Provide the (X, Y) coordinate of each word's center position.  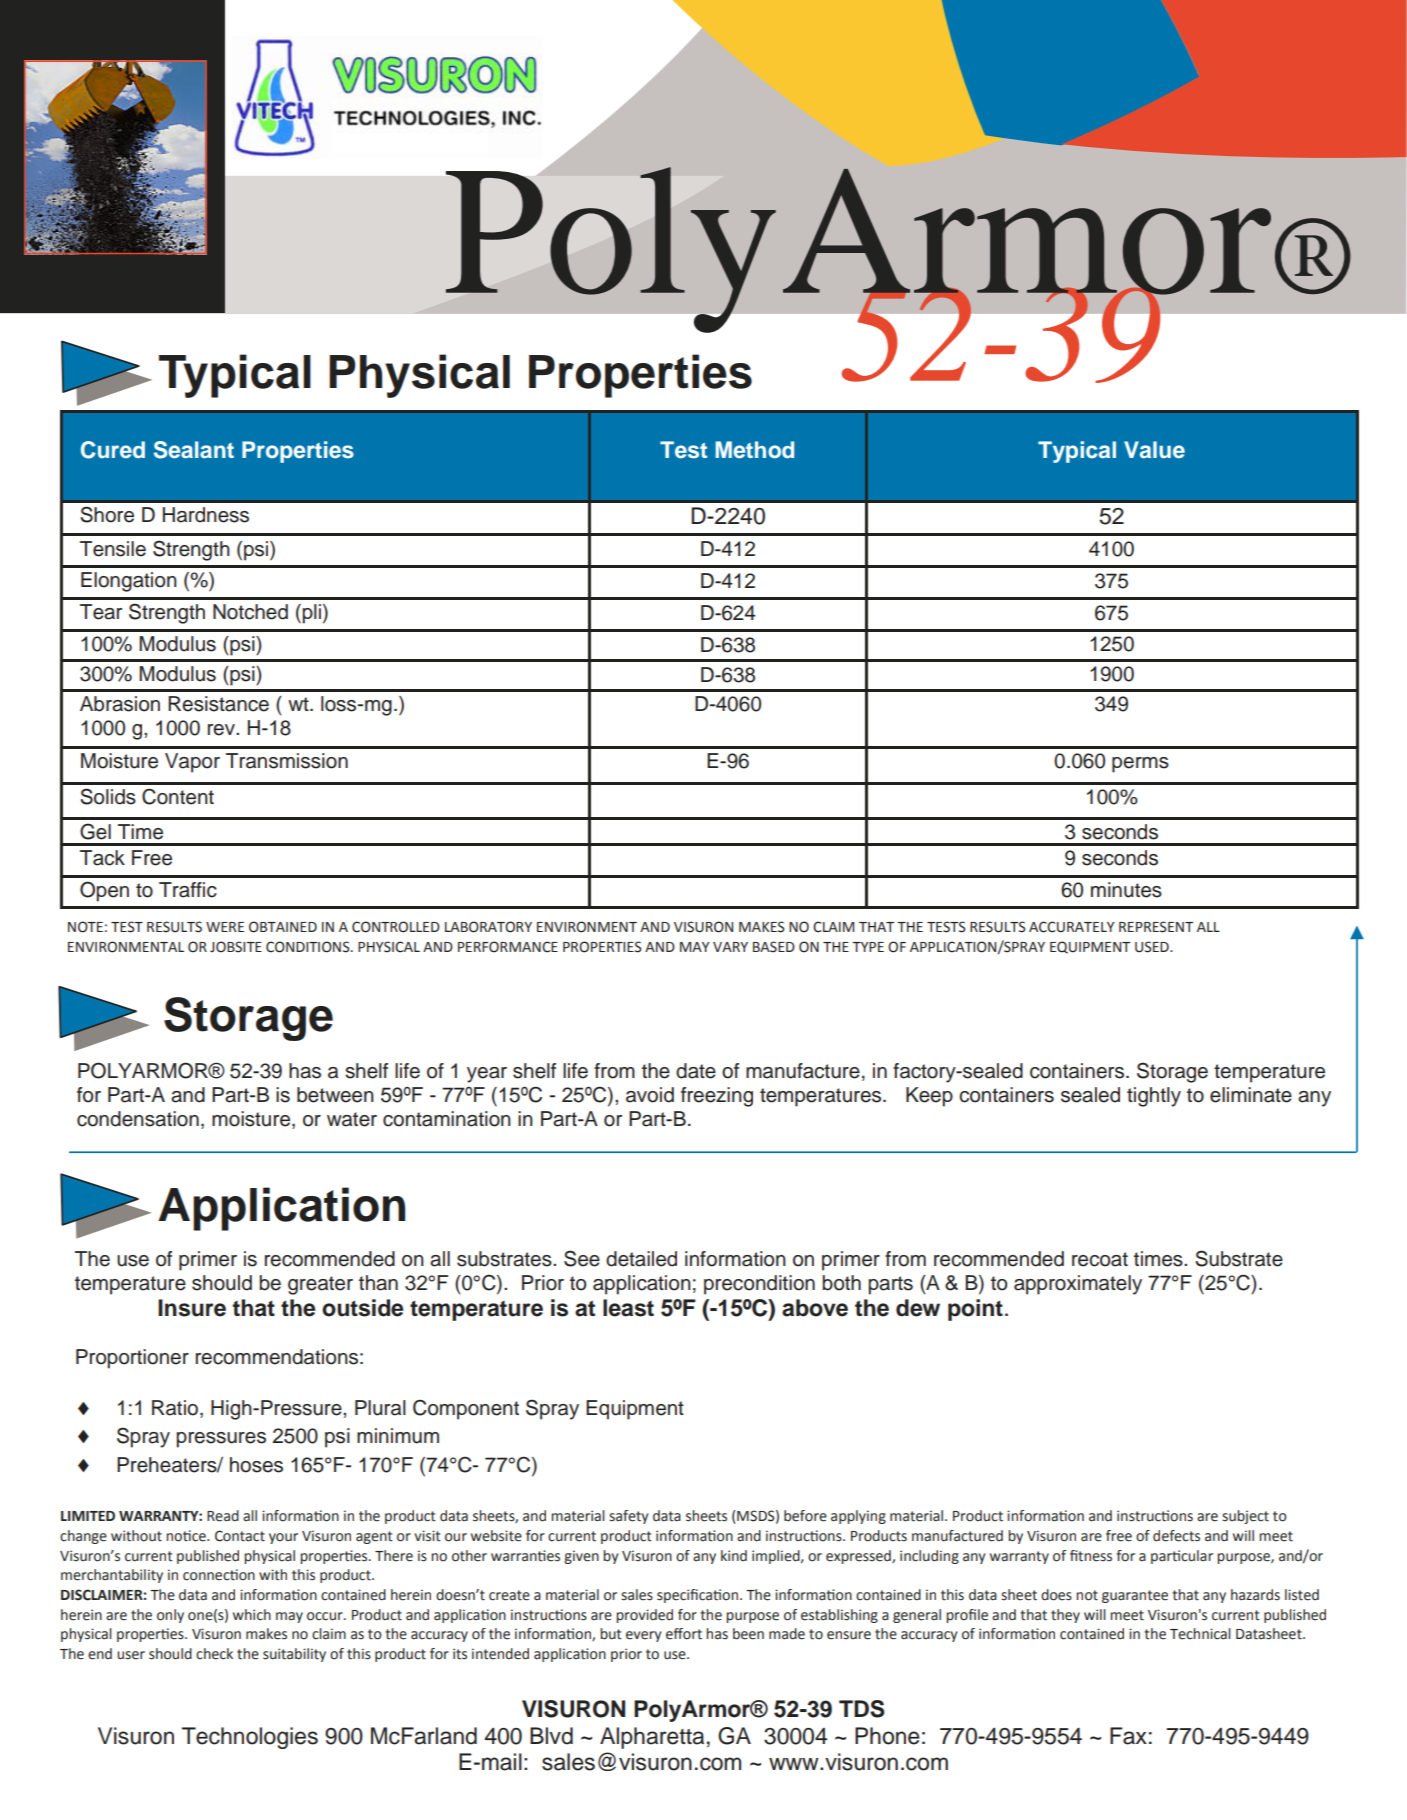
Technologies (250, 1738)
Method (754, 450)
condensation (138, 1119)
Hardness (206, 515)
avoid (650, 1095)
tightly (1154, 1097)
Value (1154, 450)
